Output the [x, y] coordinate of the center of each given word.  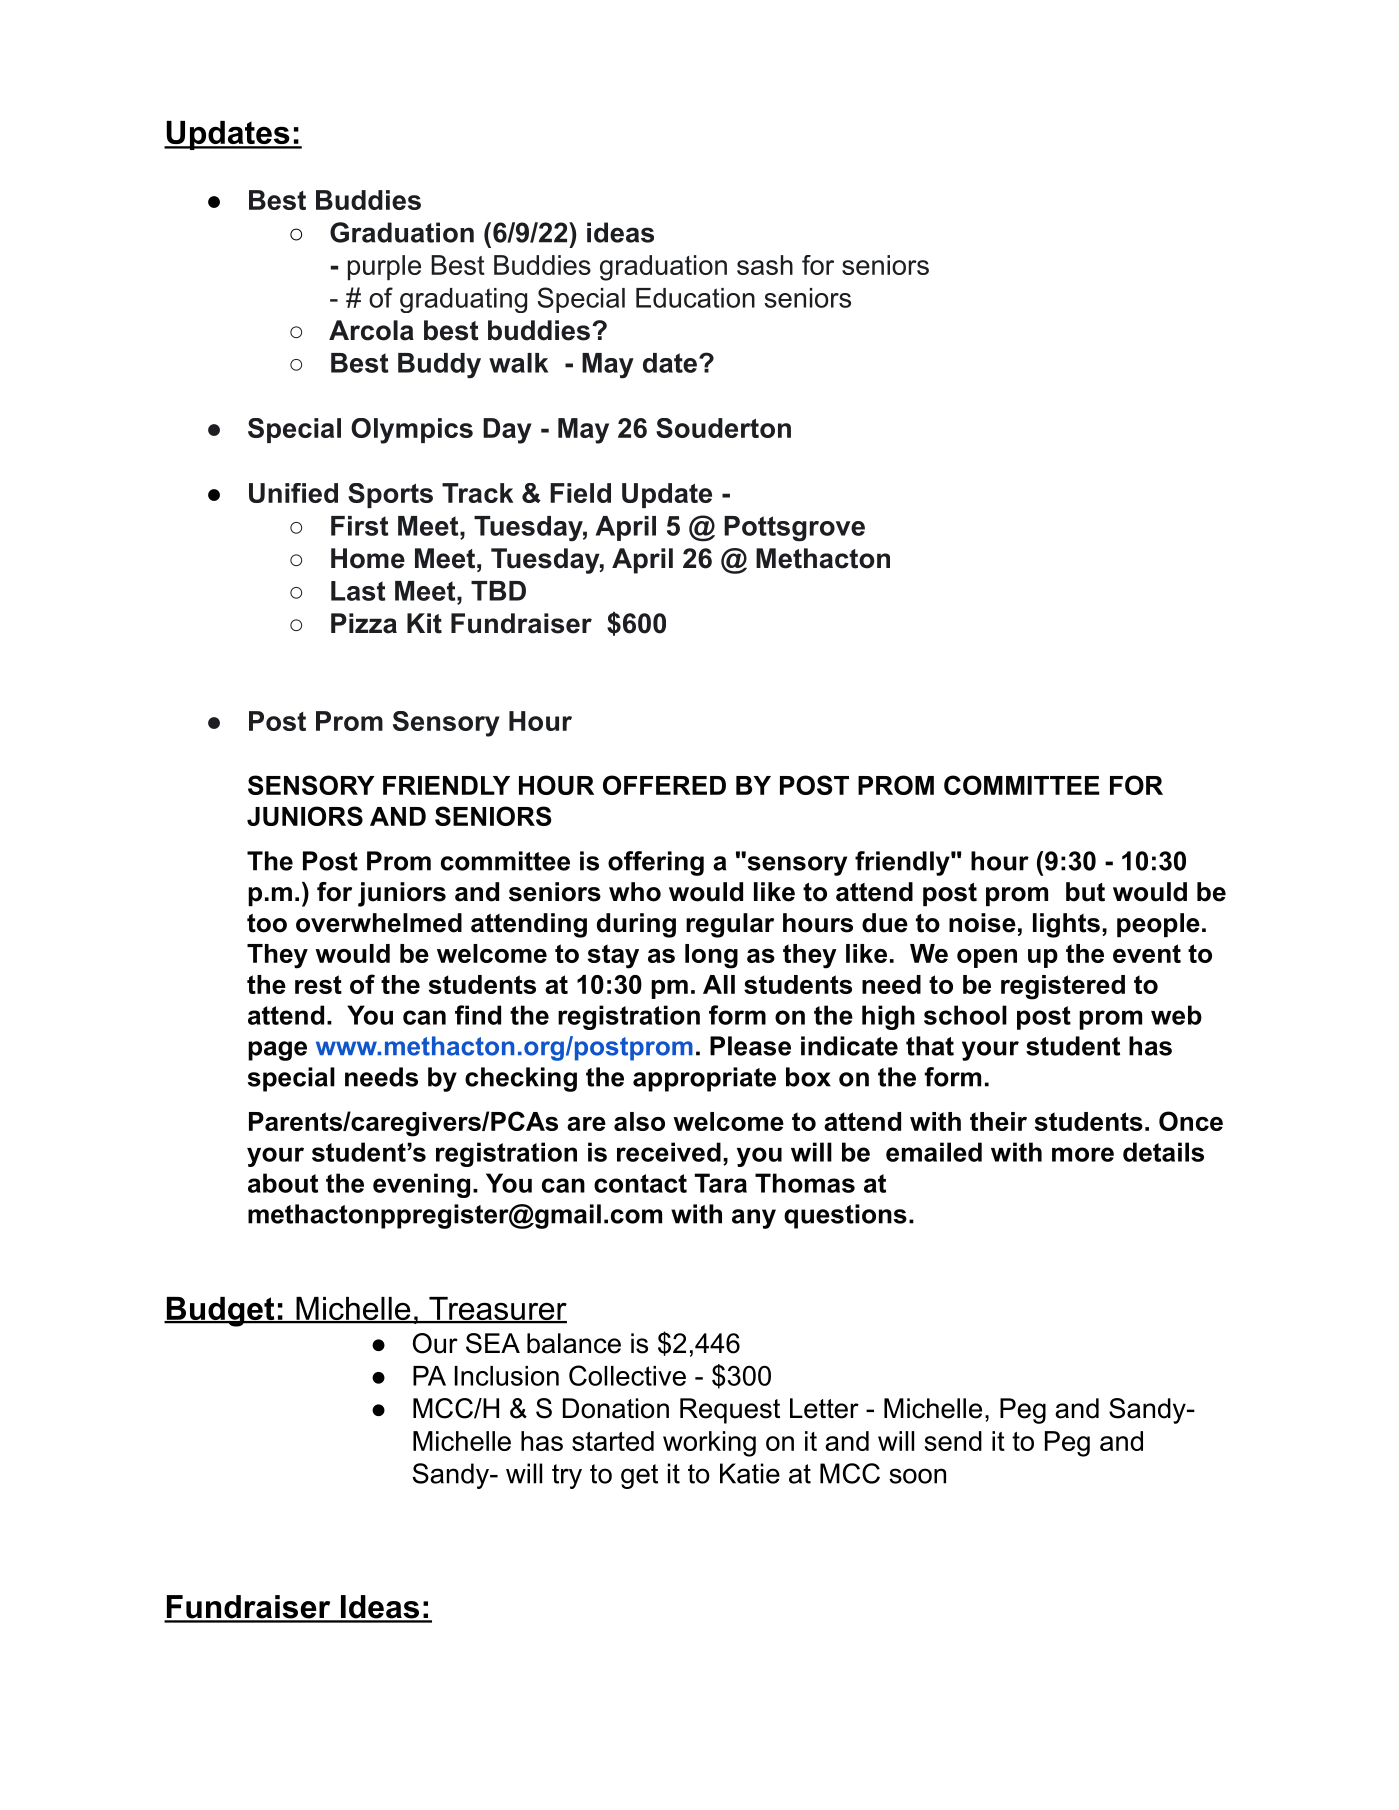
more [1083, 1154]
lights [1066, 925]
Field [580, 493]
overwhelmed [379, 923]
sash [765, 265]
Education [695, 298]
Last [358, 591]
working [709, 1444]
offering [656, 863]
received [669, 1152]
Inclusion [507, 1376]
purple [384, 267]
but [1085, 892]
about [283, 1183]
